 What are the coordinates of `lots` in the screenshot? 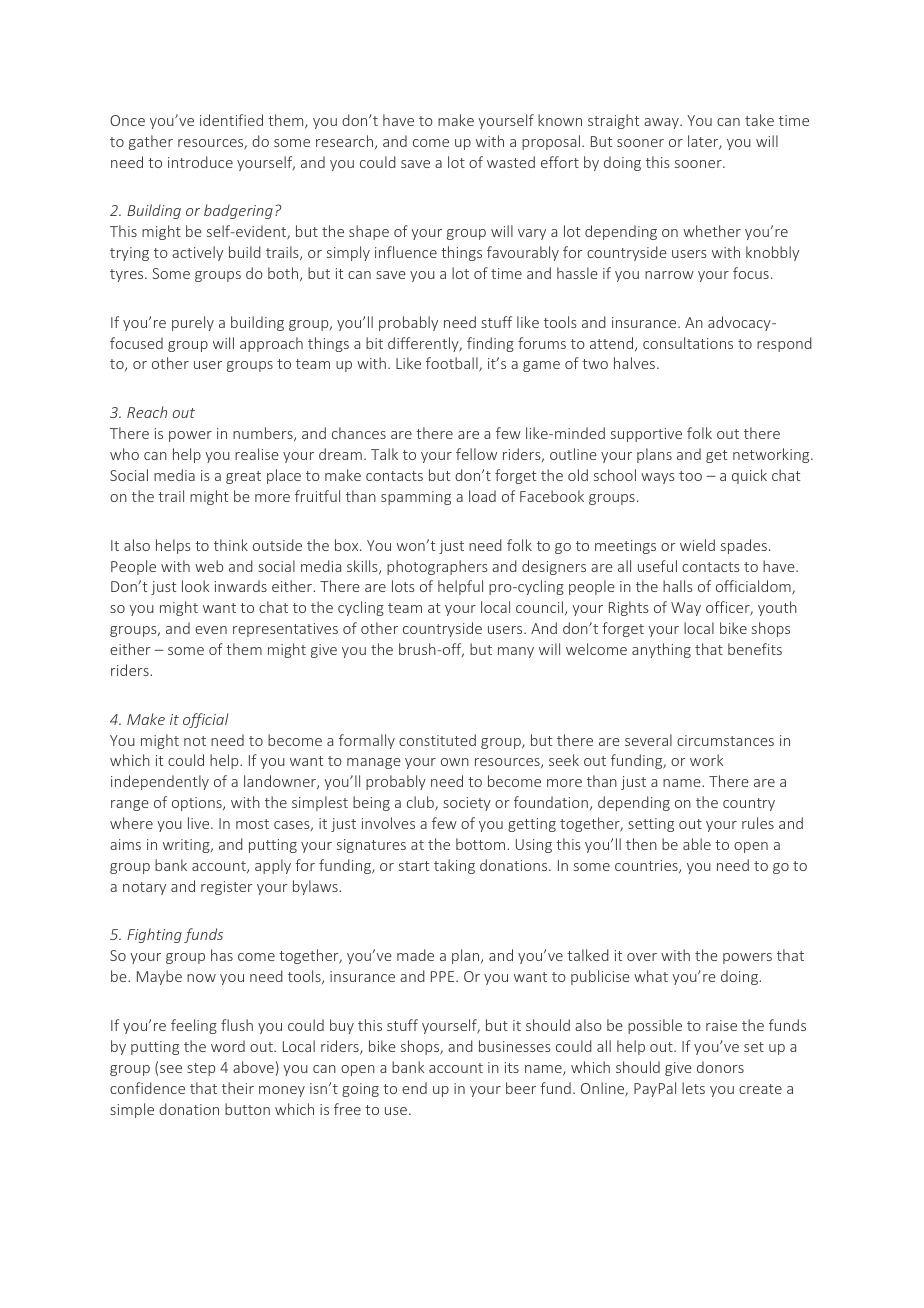 It's located at (403, 586).
